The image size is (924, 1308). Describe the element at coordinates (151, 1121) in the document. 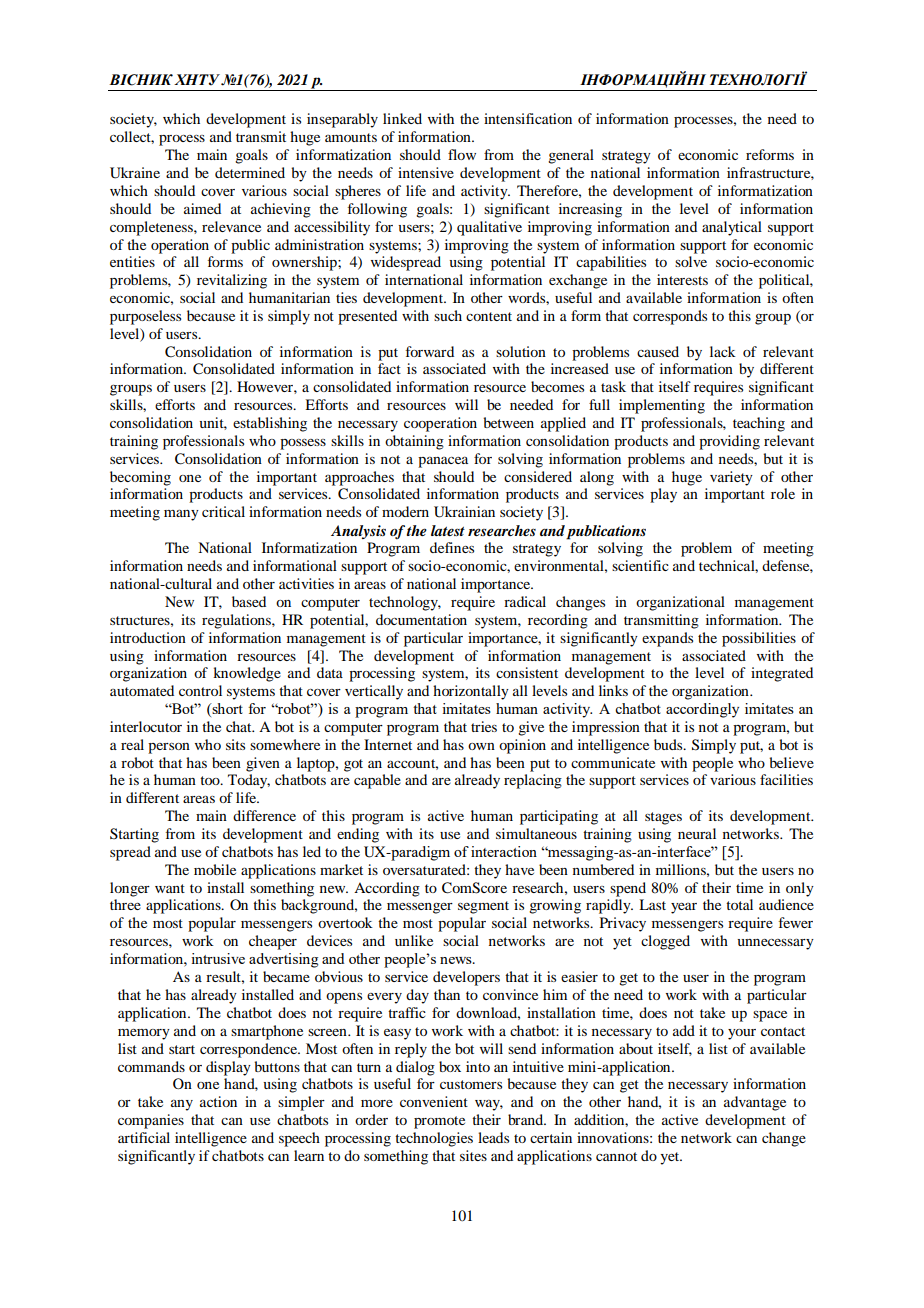

I see `companies` at that location.
